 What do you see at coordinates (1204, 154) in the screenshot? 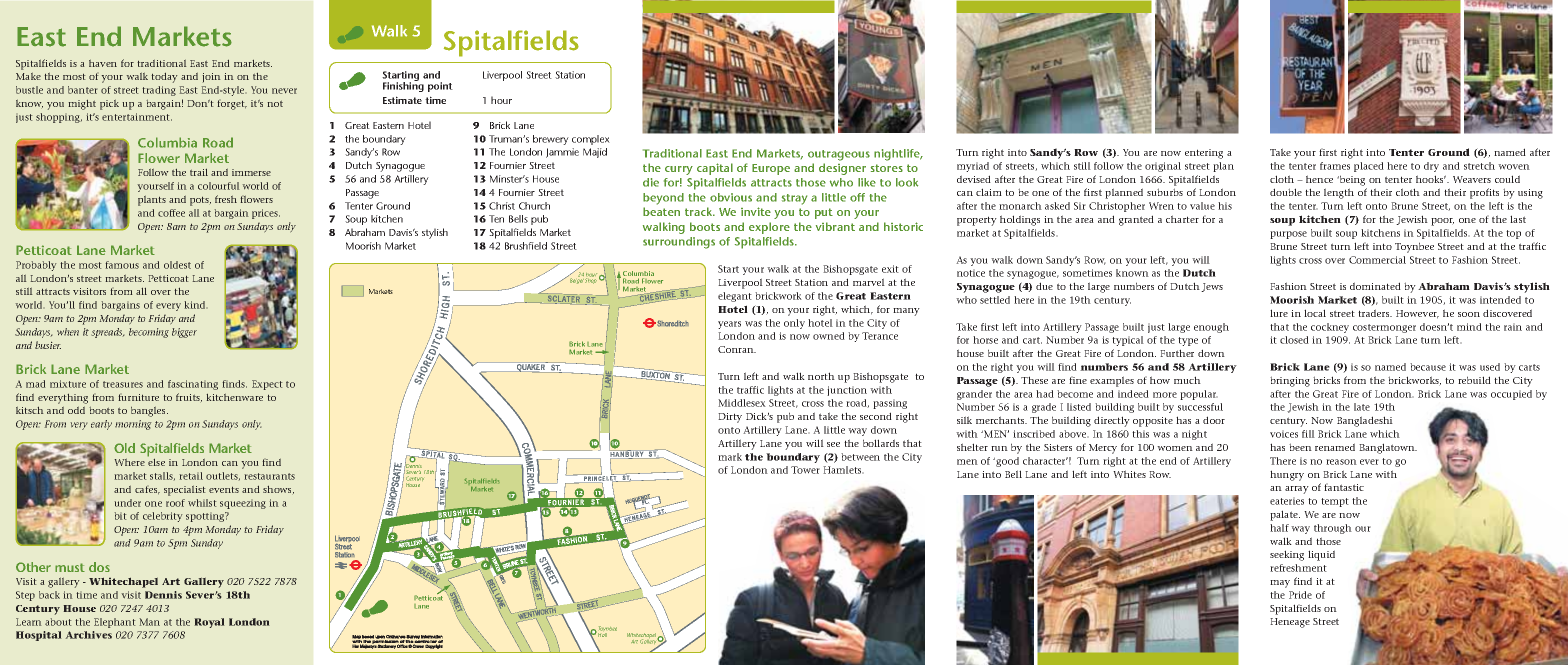
I see `entering` at bounding box center [1204, 154].
